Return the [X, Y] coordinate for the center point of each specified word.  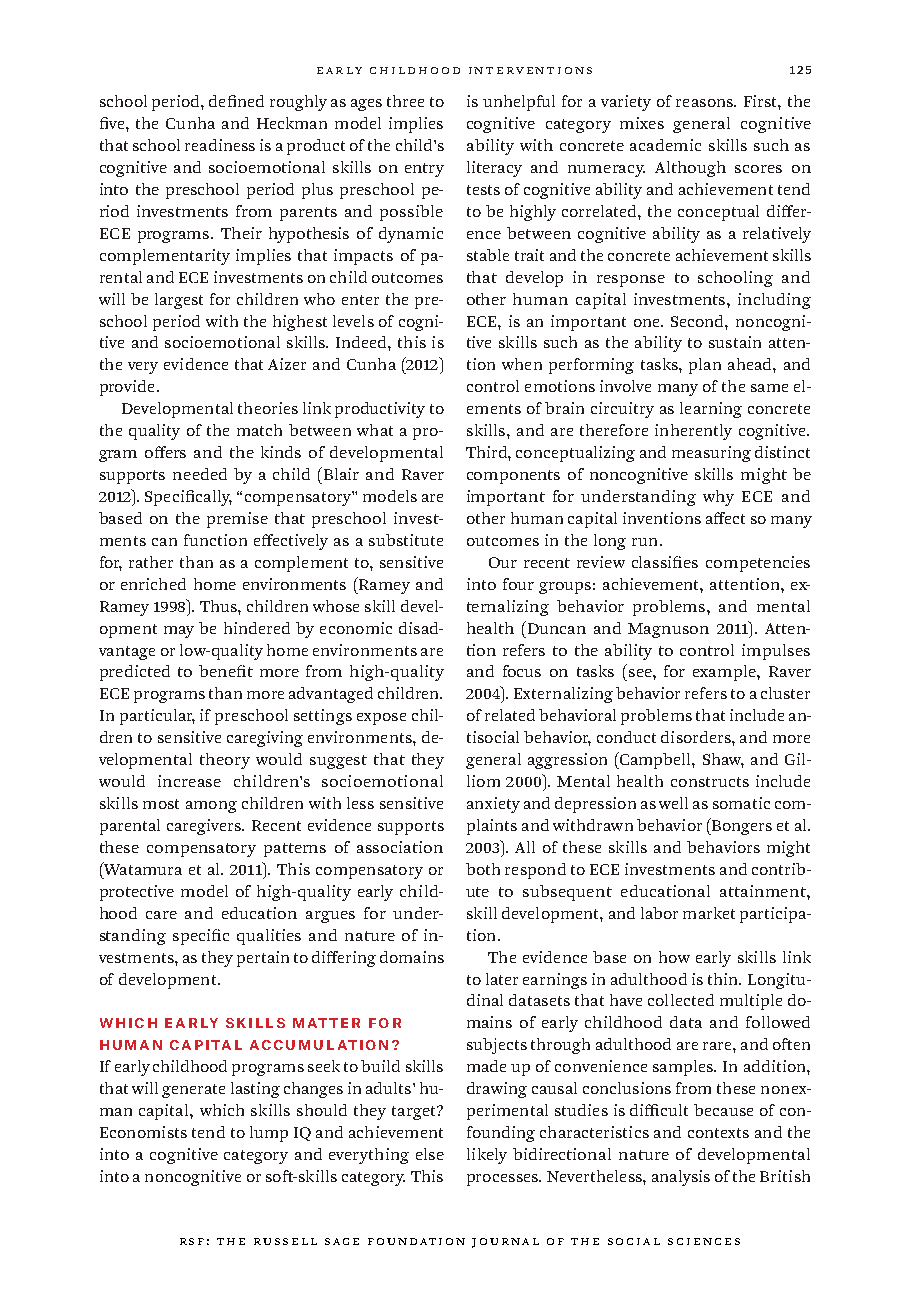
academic [665, 145]
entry [424, 170]
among [211, 807]
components [513, 477]
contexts [718, 1133]
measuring [711, 454]
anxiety [493, 805]
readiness [220, 145]
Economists [143, 1132]
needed [200, 474]
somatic [741, 803]
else [430, 1154]
